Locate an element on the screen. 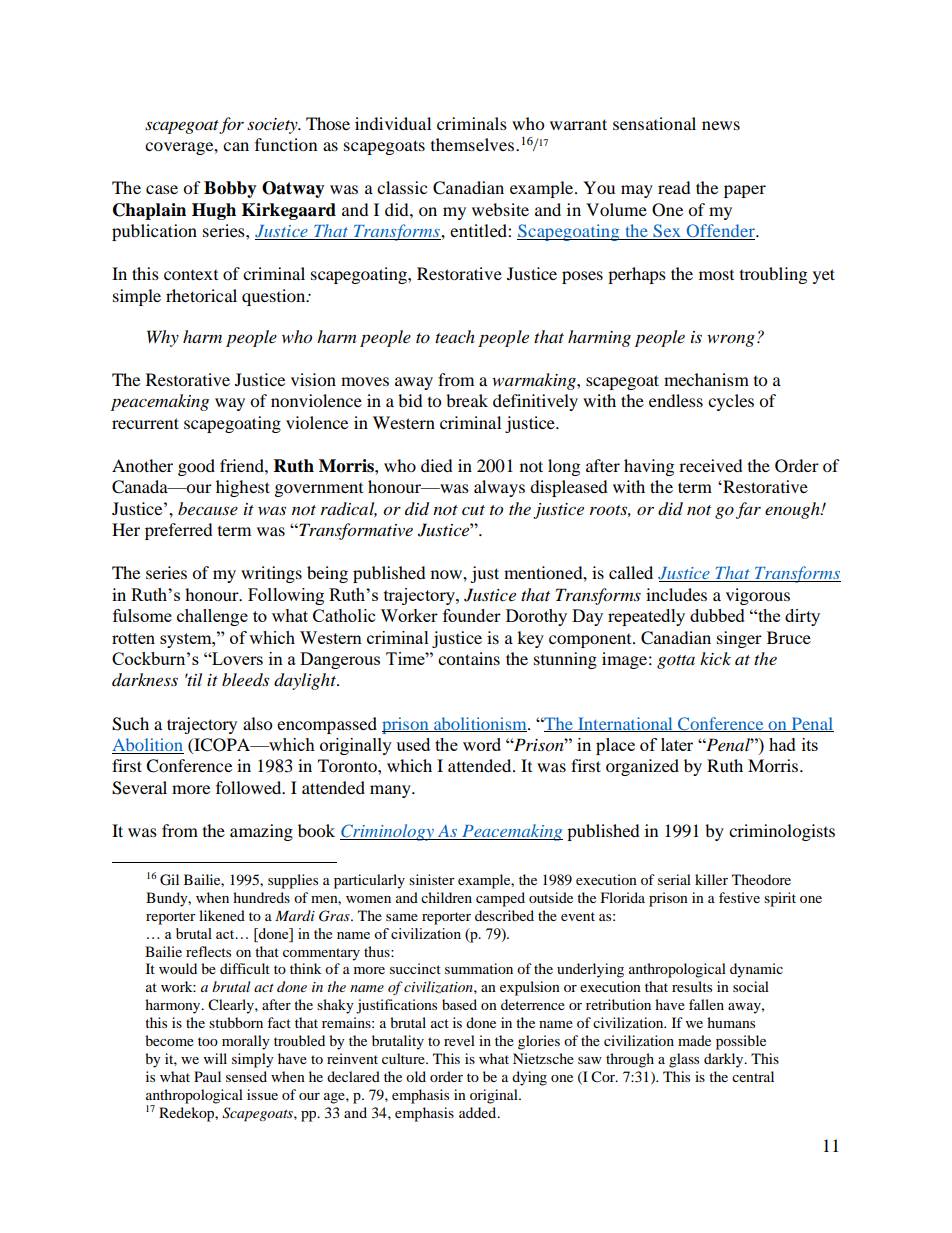  Bobby is located at coordinates (230, 189).
